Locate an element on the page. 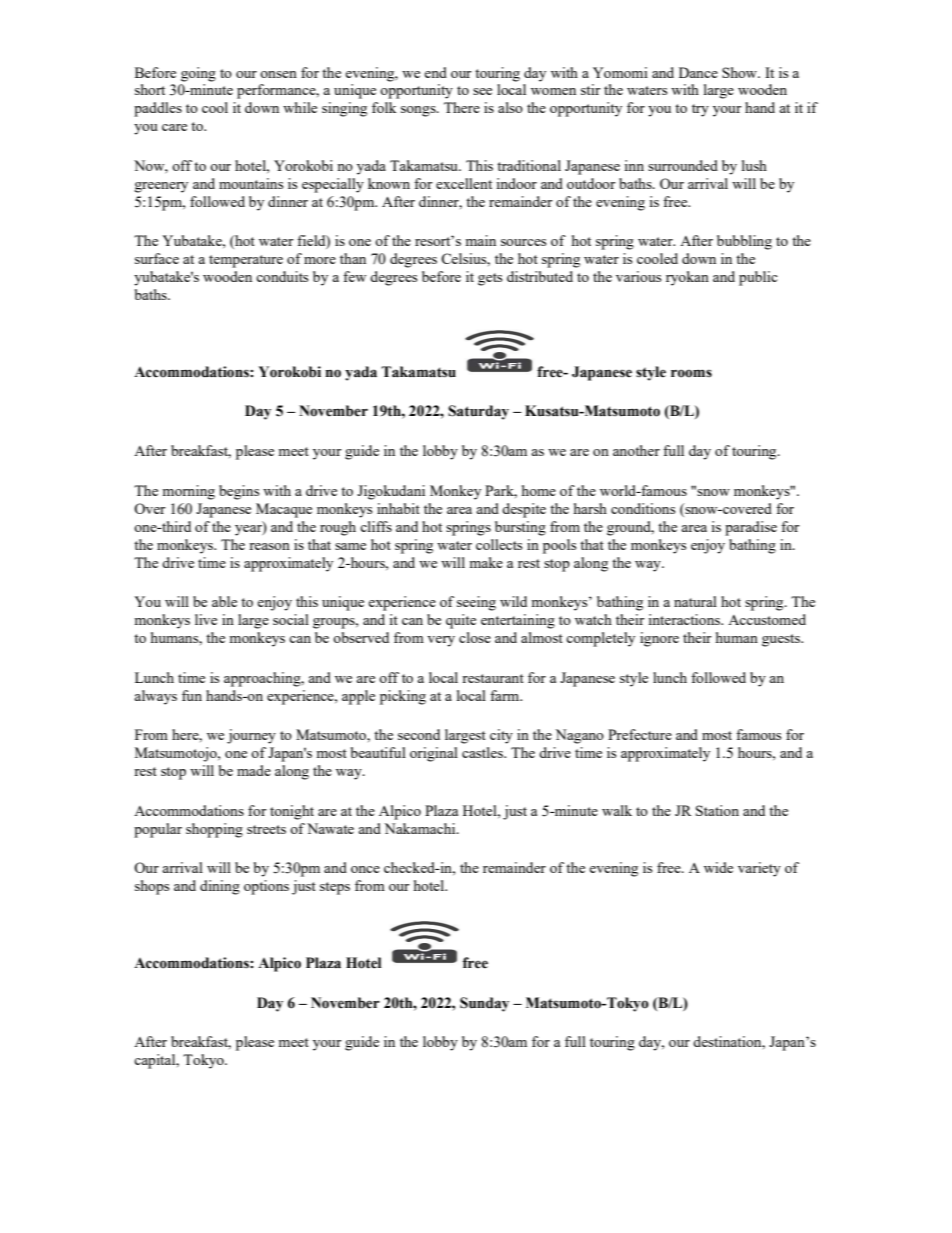 The height and width of the image is (1233, 952). original is located at coordinates (434, 754).
